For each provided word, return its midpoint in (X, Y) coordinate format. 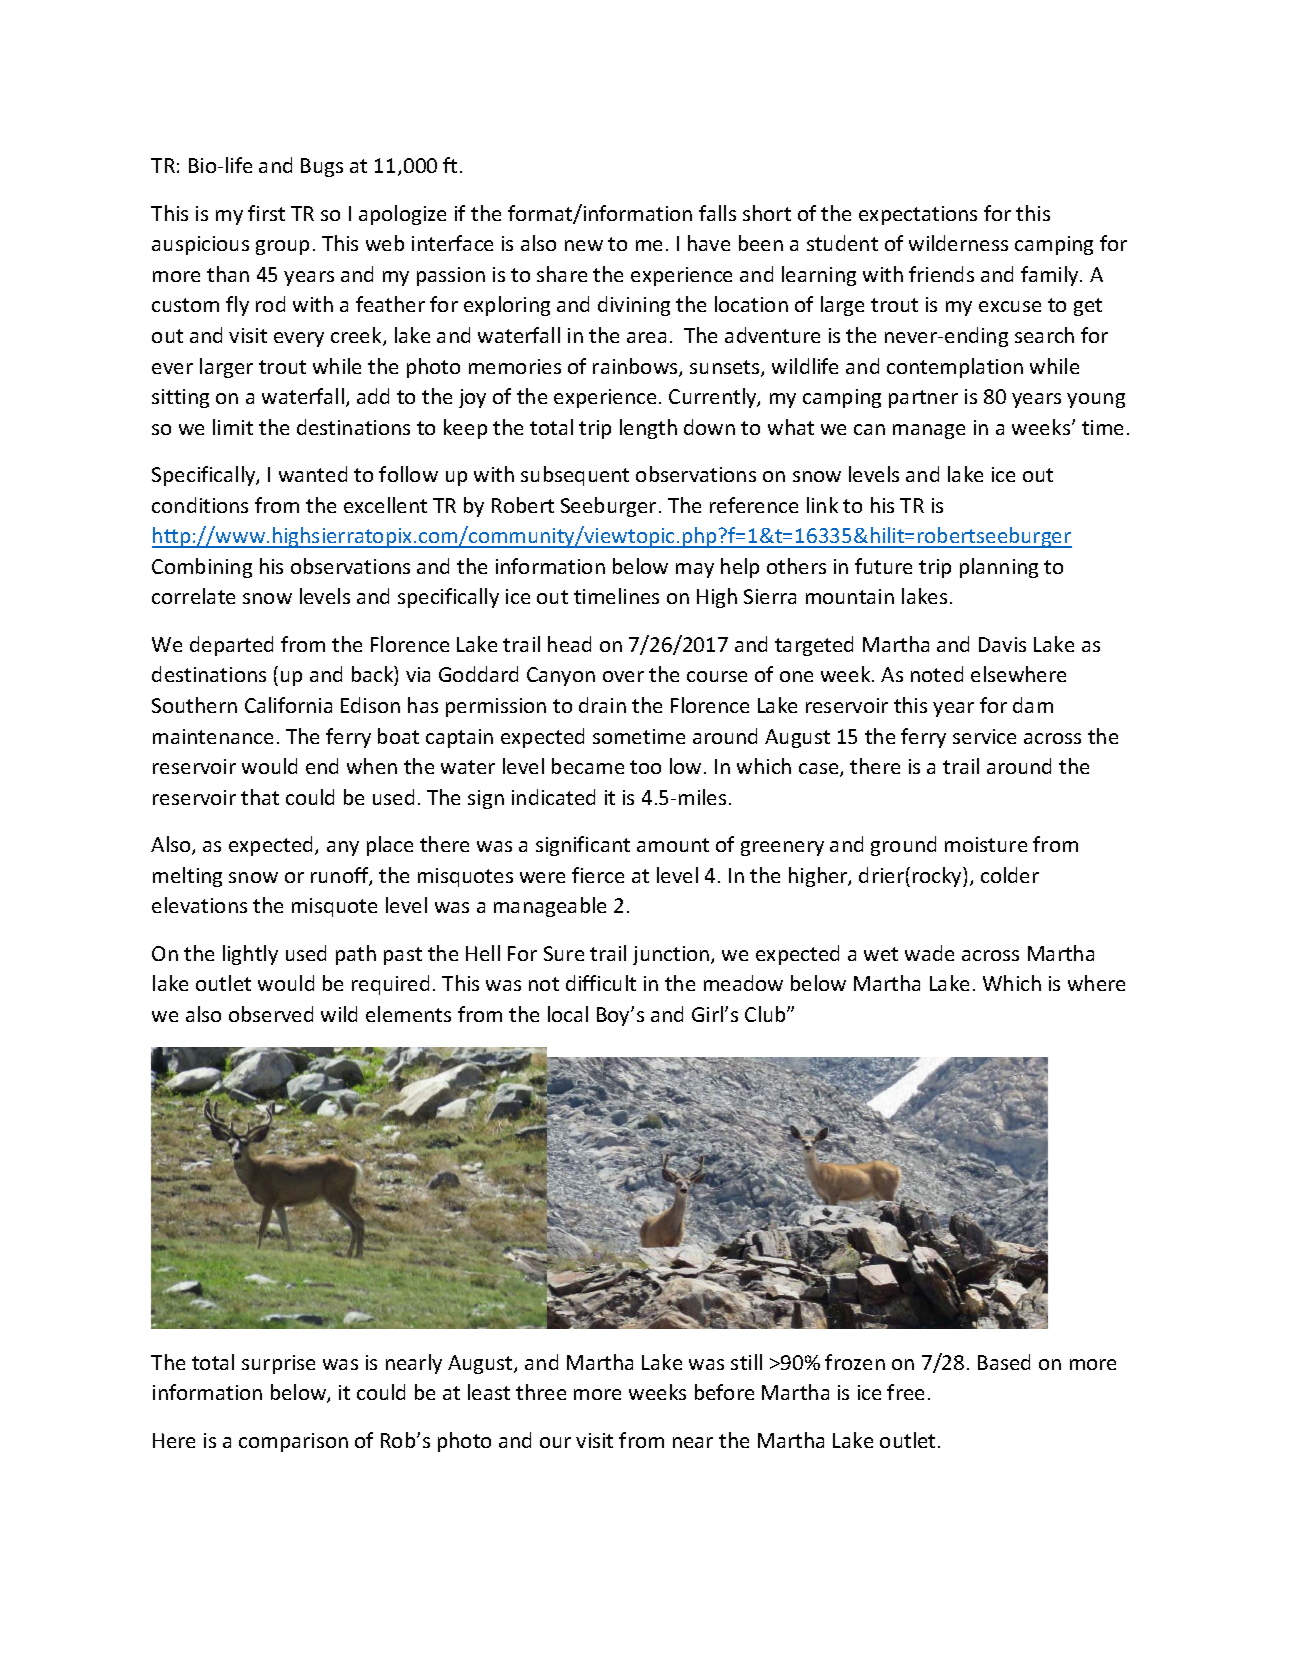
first (266, 213)
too (645, 767)
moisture (986, 844)
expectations (918, 215)
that (260, 797)
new (584, 245)
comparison (293, 1442)
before (724, 1392)
